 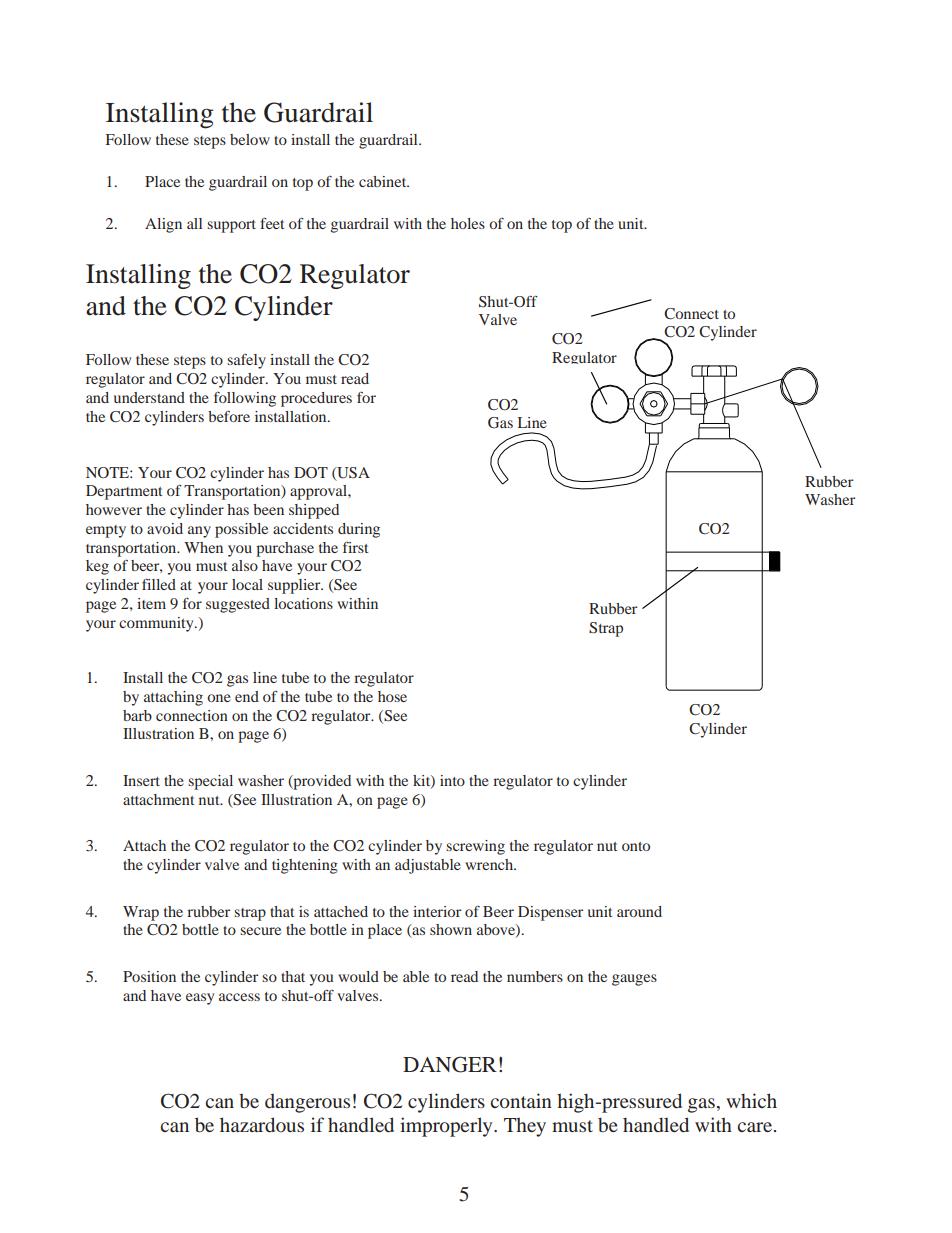 What do you see at coordinates (141, 913) in the screenshot?
I see `Wrap` at bounding box center [141, 913].
